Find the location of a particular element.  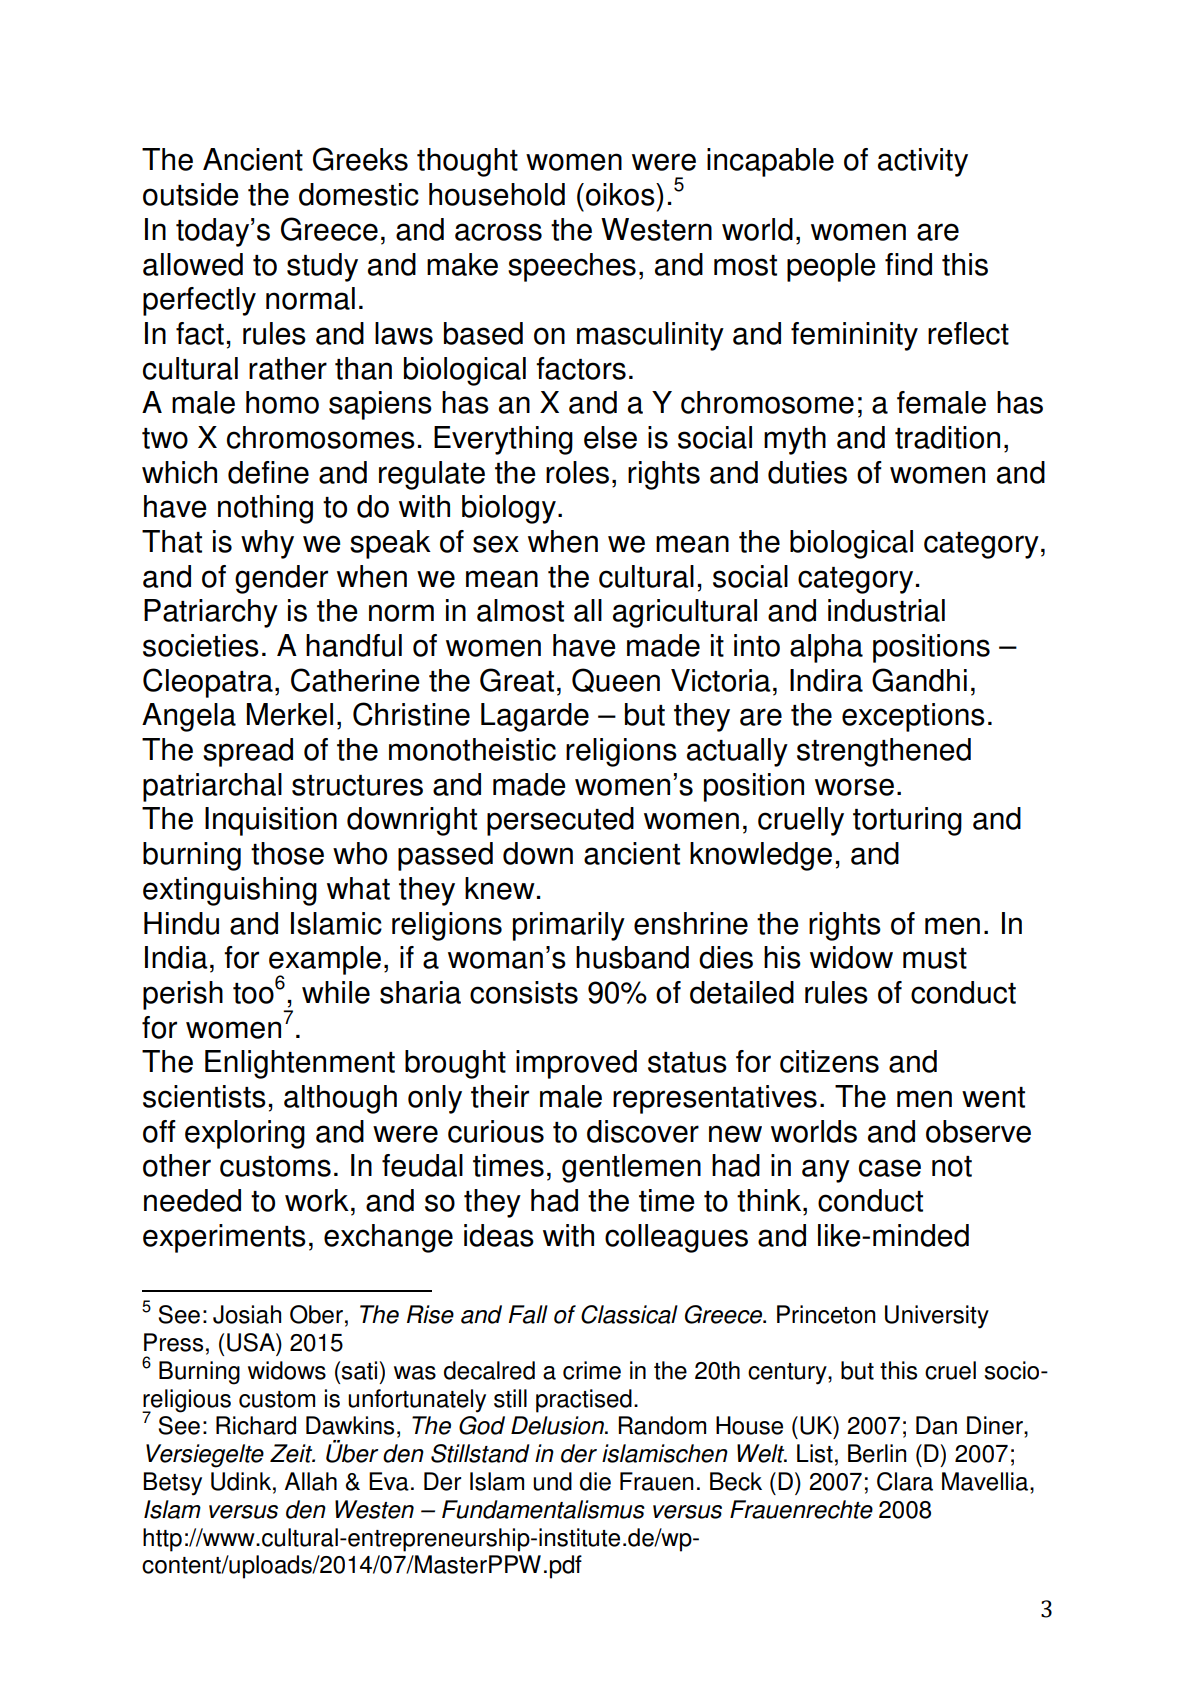

Inquisition is located at coordinates (271, 821).
